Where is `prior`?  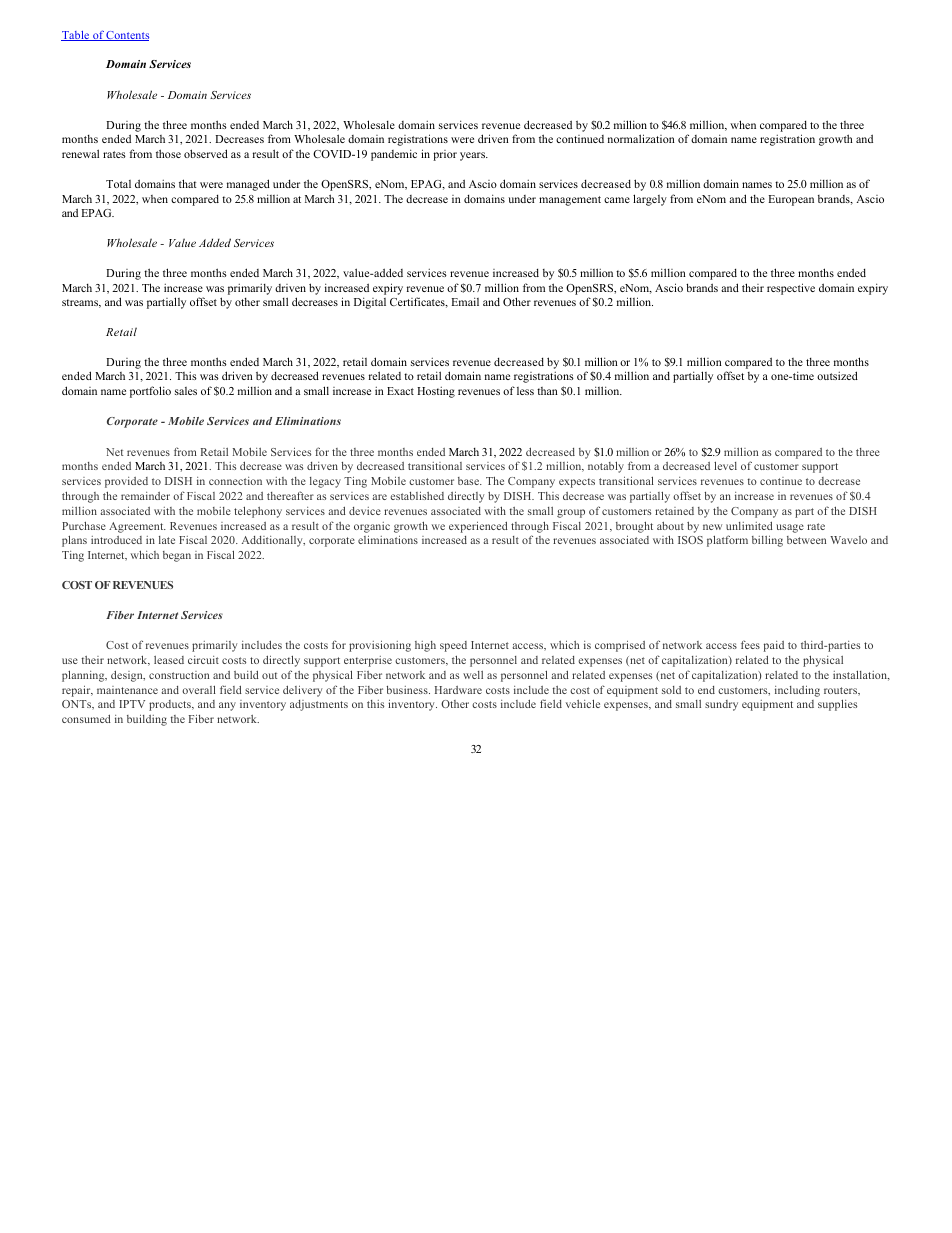 prior is located at coordinates (445, 155).
